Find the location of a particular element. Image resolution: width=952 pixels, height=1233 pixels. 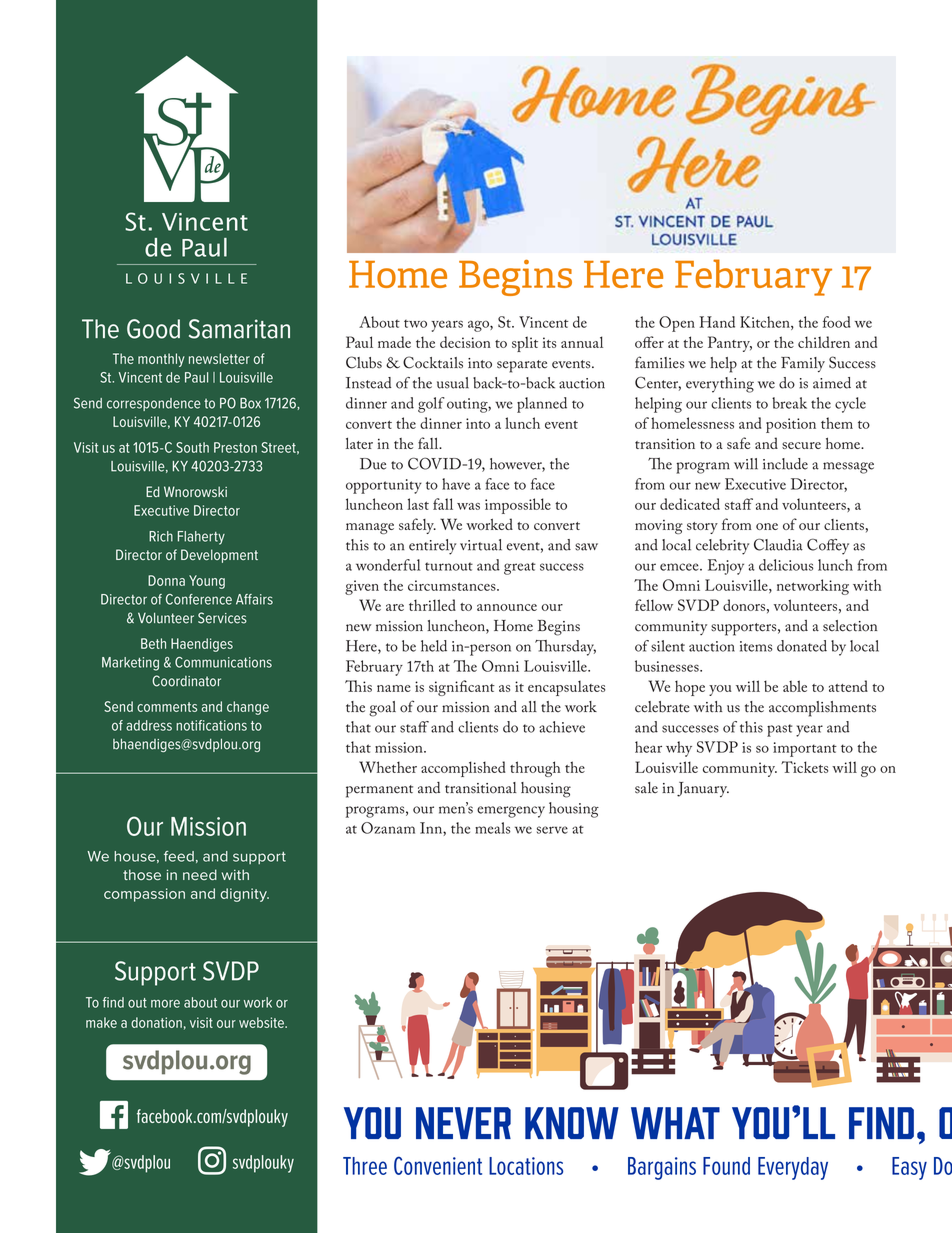

one is located at coordinates (767, 526).
